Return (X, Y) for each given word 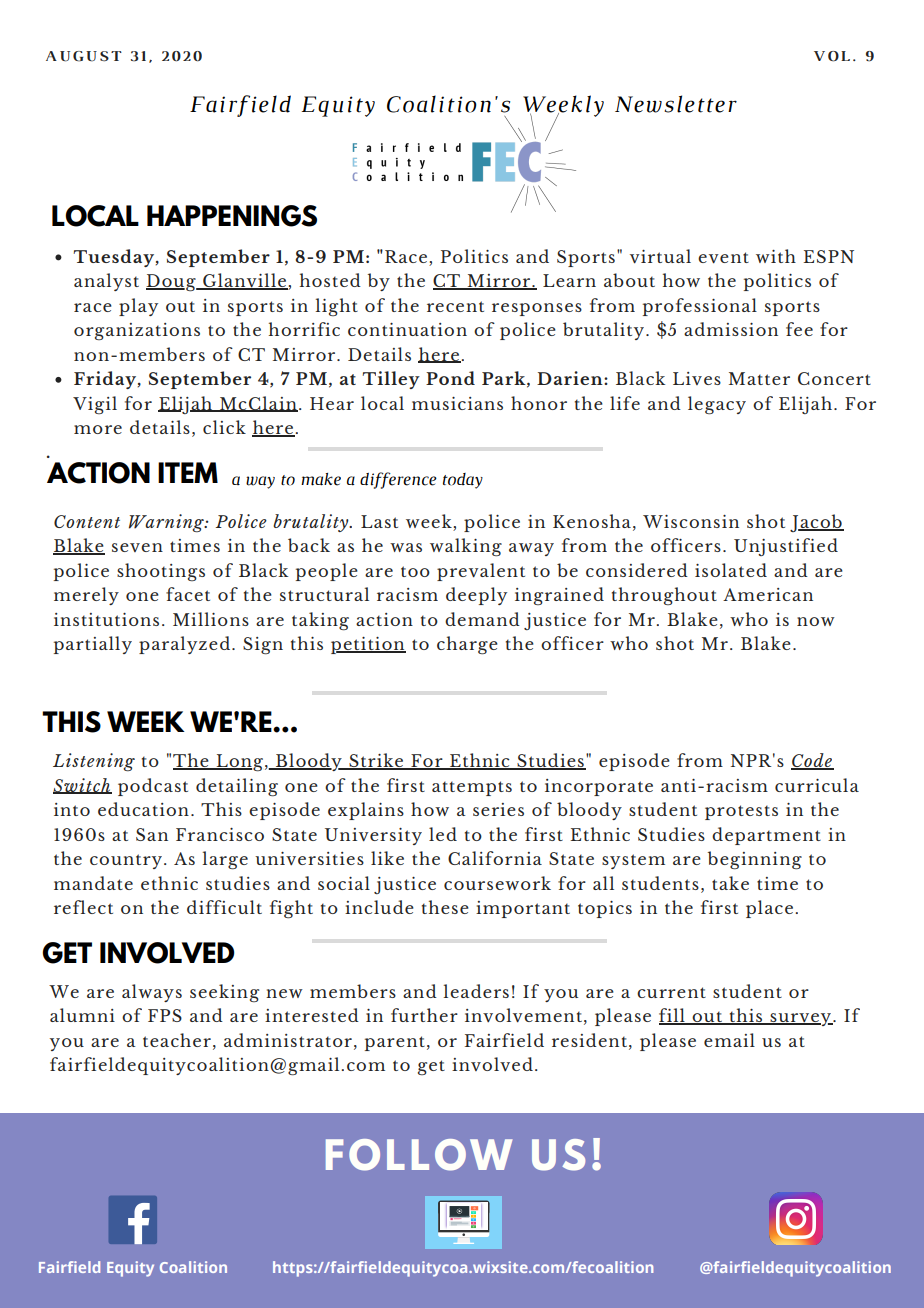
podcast (153, 787)
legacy (717, 405)
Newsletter (676, 104)
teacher (177, 1040)
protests (741, 812)
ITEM (188, 472)
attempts (472, 788)
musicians (457, 403)
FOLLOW (419, 1155)
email (729, 1040)
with (776, 256)
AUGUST (84, 56)
